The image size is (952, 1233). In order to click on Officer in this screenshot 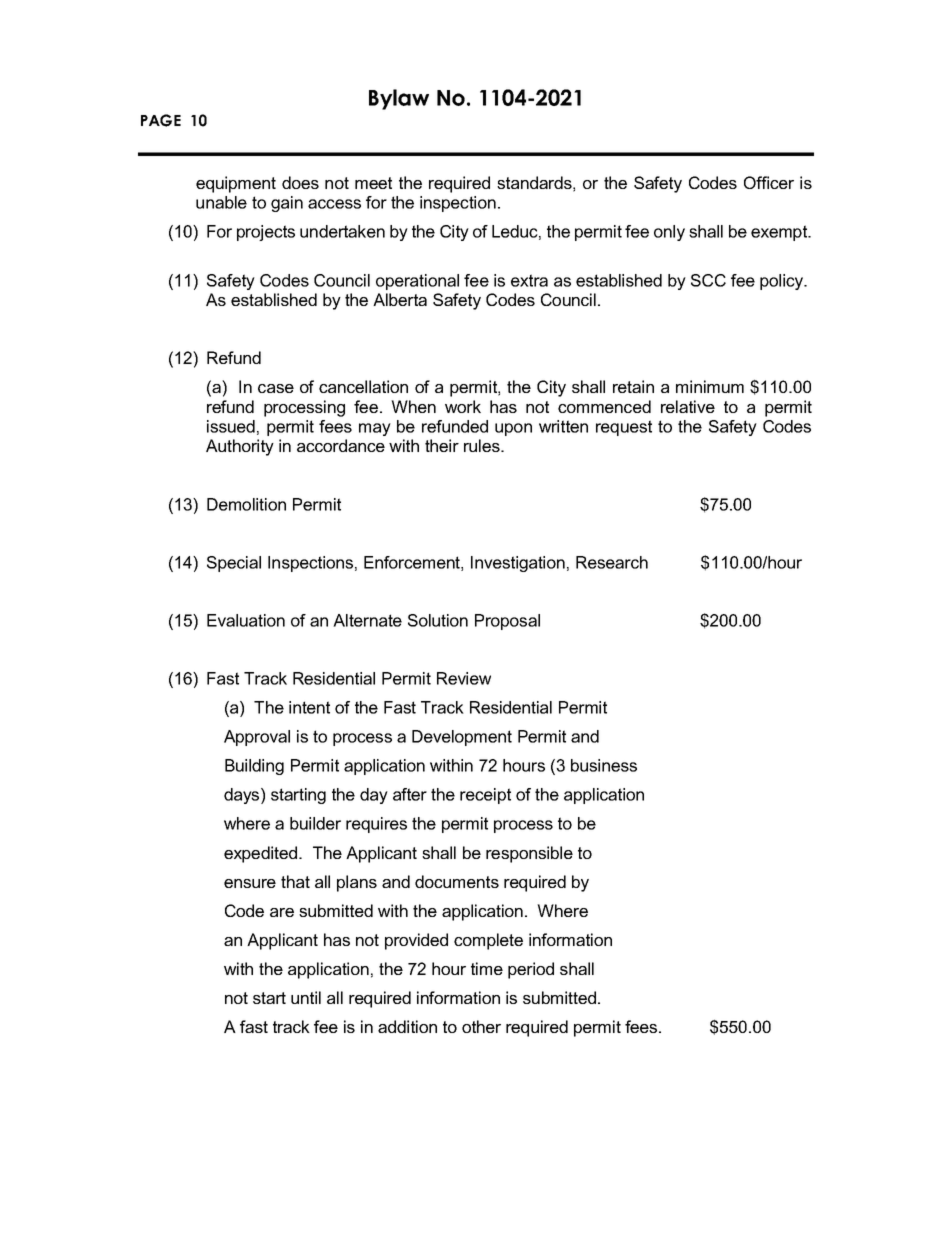, I will do `click(769, 182)`.
